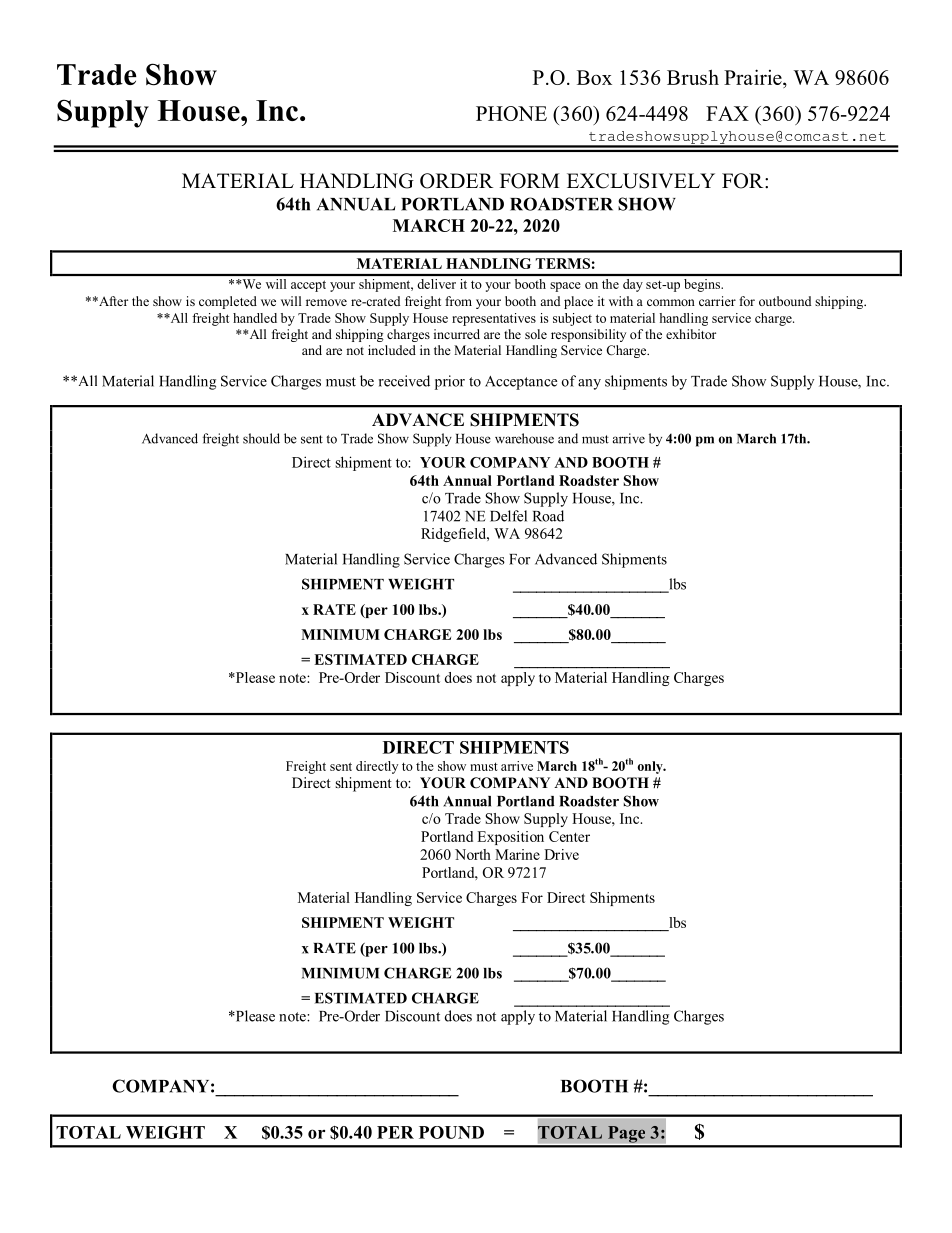  Describe the element at coordinates (536, 334) in the screenshot. I see `sole` at that location.
